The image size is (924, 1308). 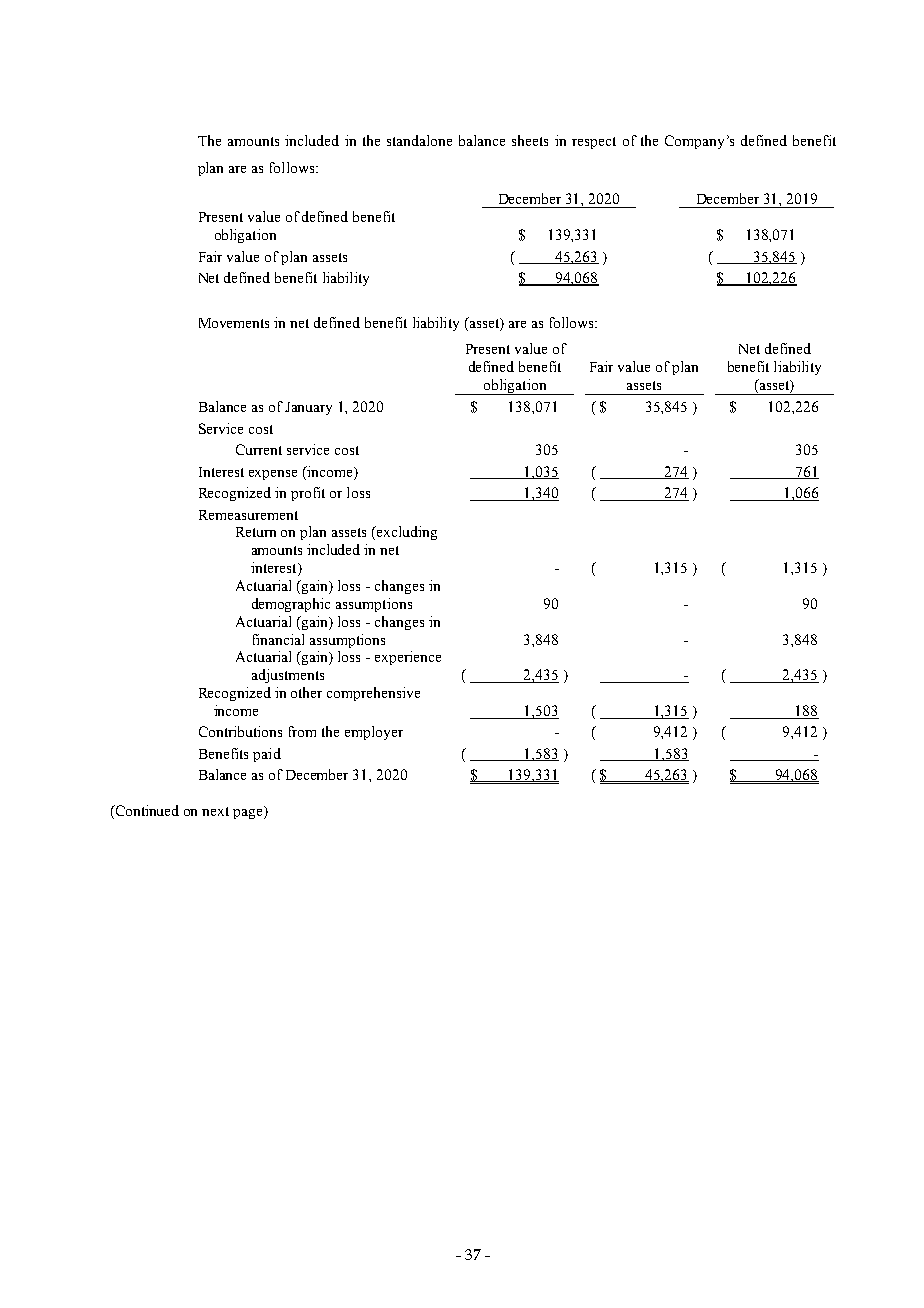 I want to click on demographic, so click(x=291, y=605).
